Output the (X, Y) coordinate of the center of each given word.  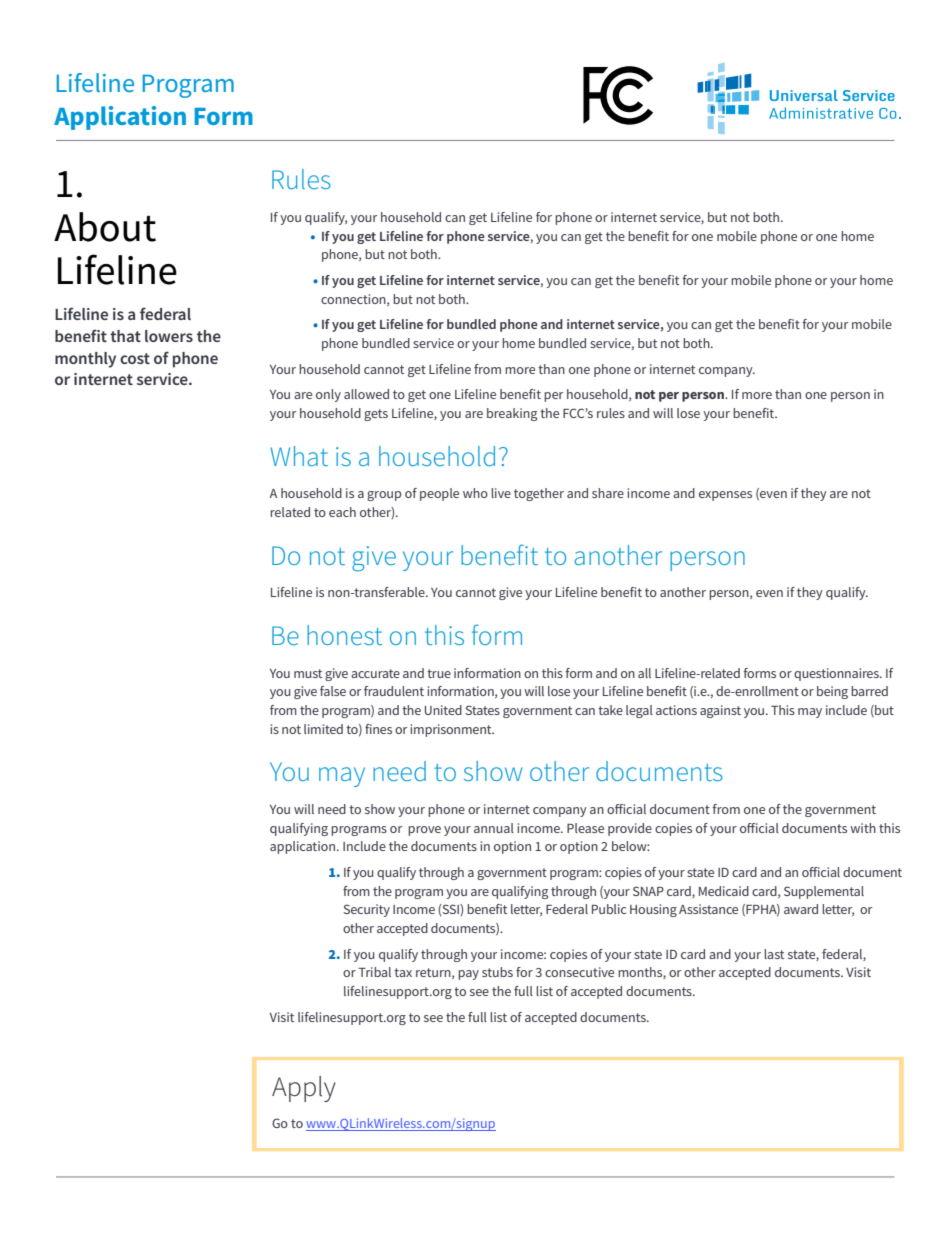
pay (468, 975)
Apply (304, 1089)
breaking (512, 414)
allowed (366, 394)
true (439, 673)
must (308, 673)
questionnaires (837, 674)
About (105, 227)
